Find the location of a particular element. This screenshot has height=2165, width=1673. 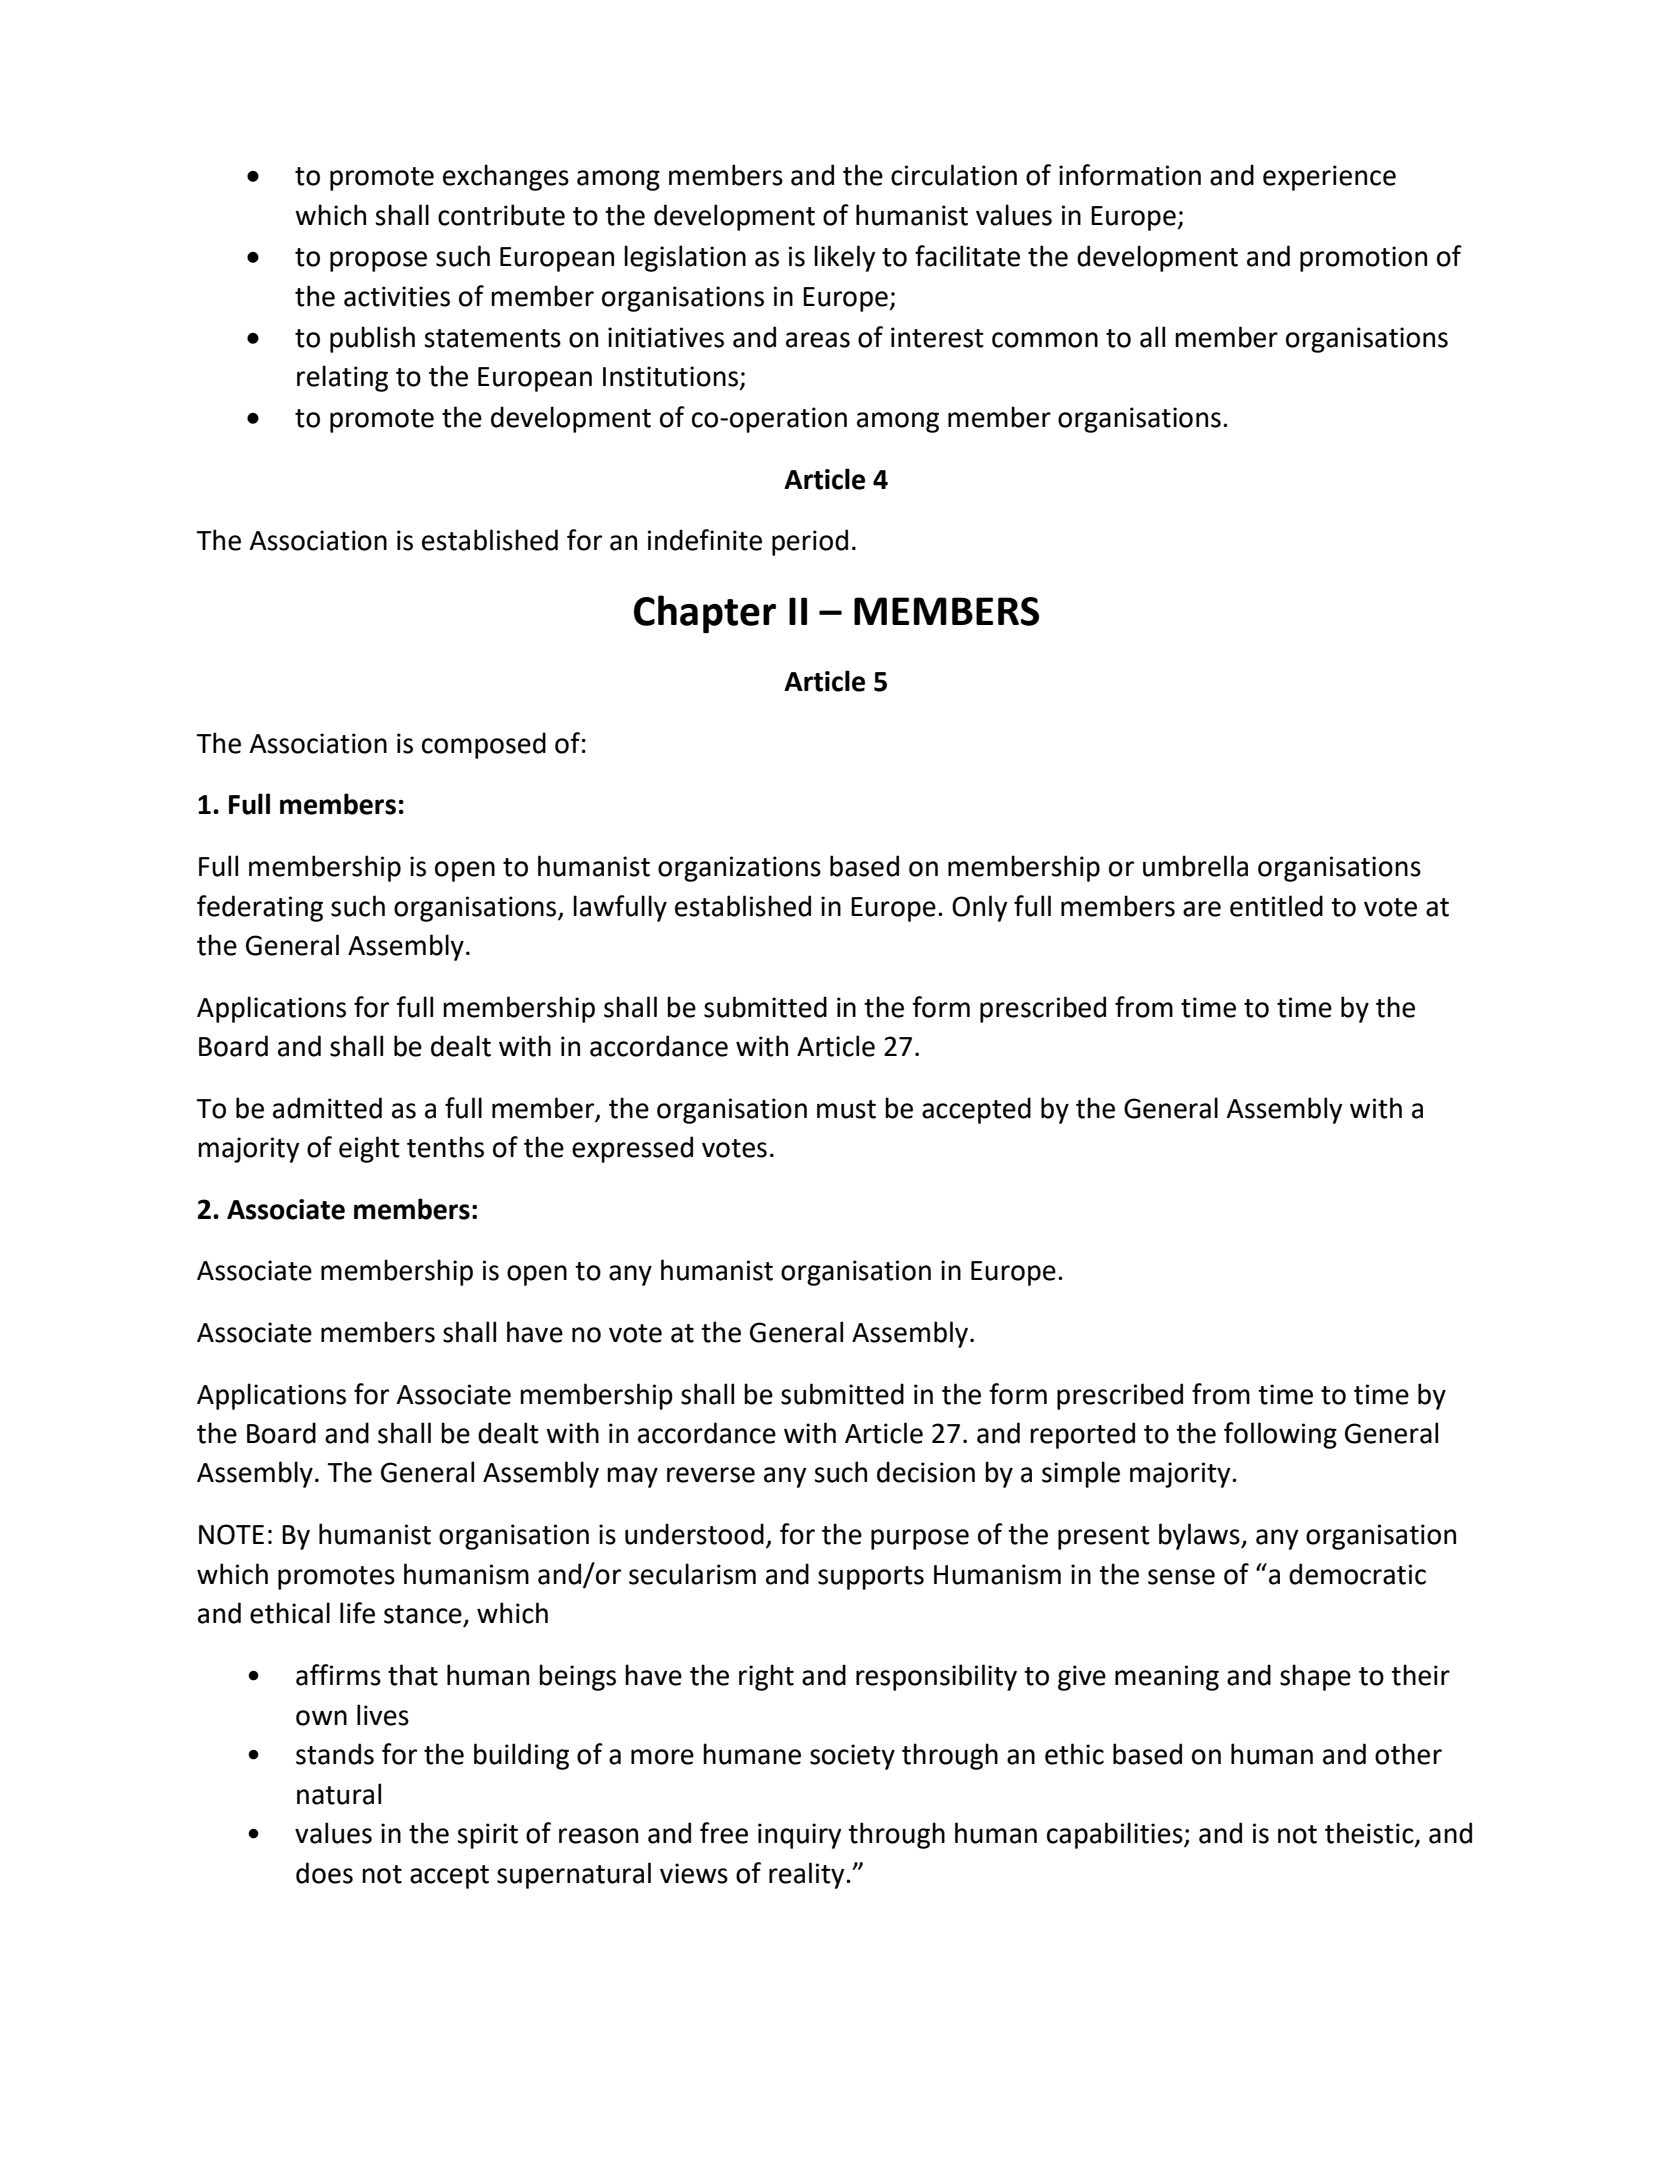

inquiry is located at coordinates (800, 1836).
